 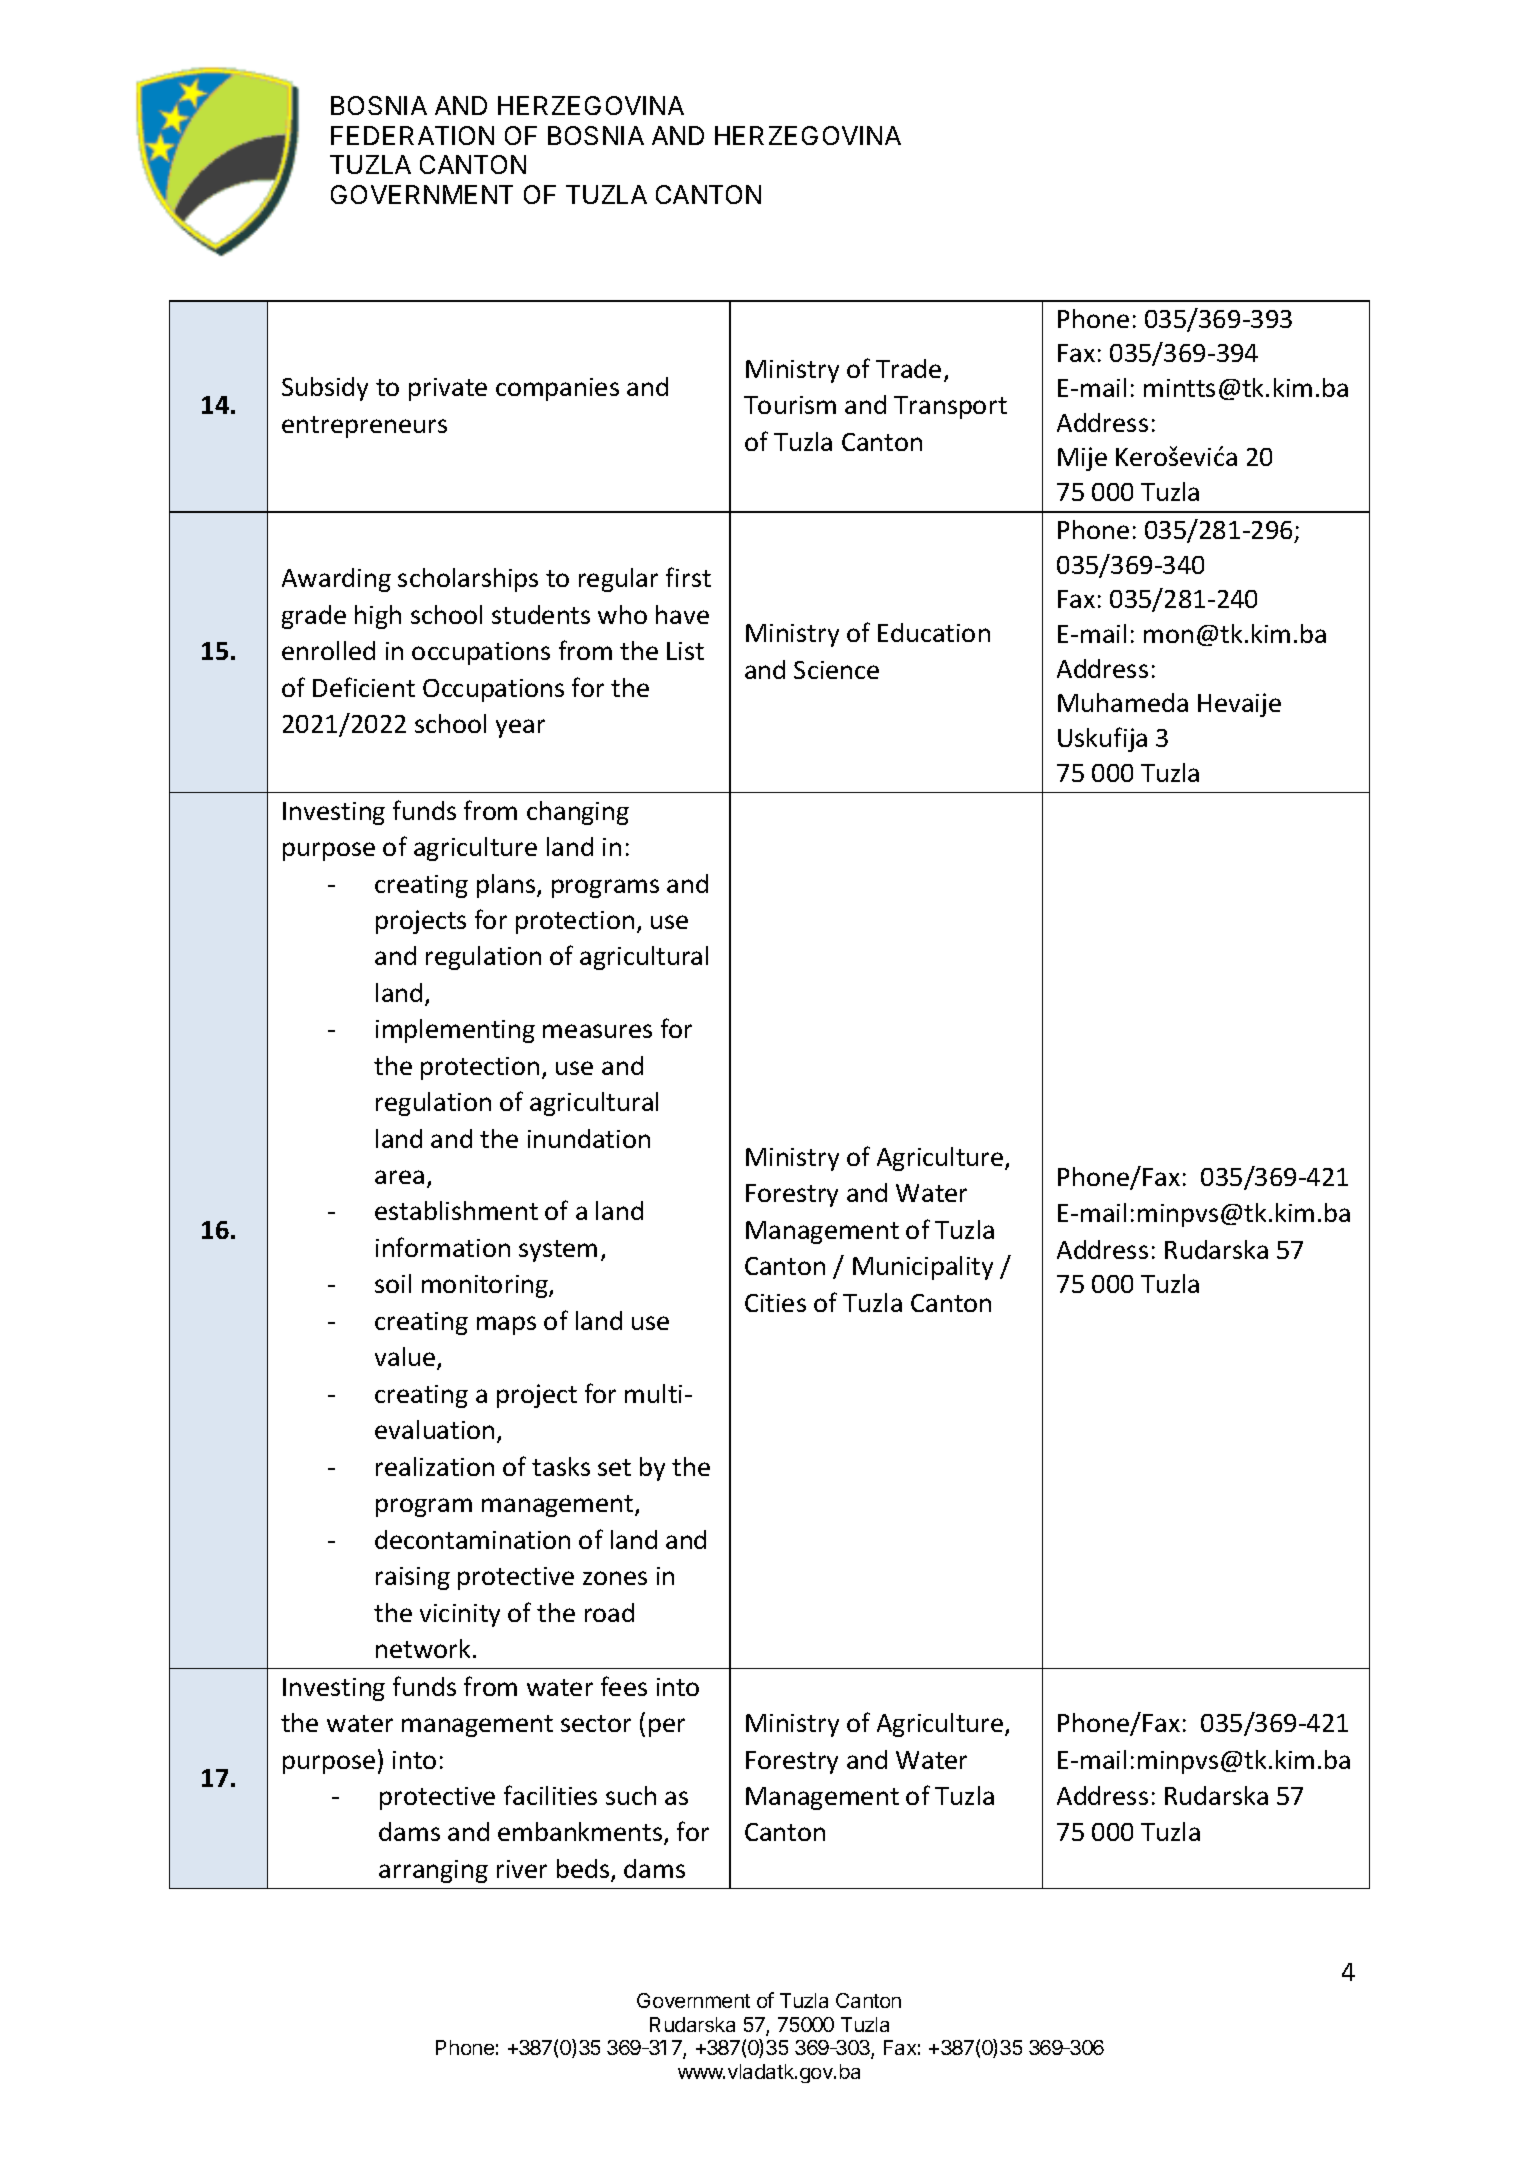 I want to click on measures, so click(x=597, y=1031).
